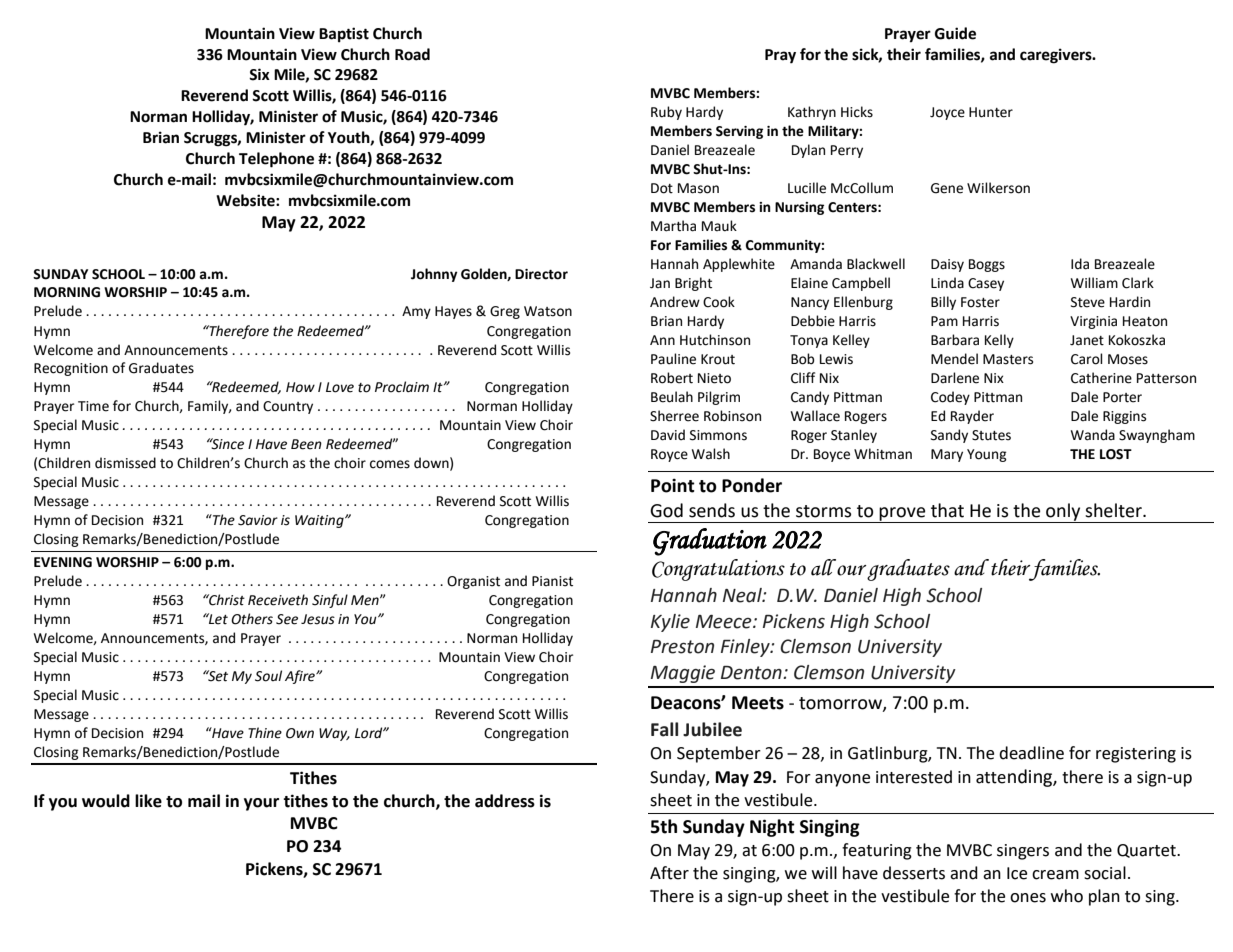 This image has height=952, width=1233. I want to click on Casey, so click(986, 284).
